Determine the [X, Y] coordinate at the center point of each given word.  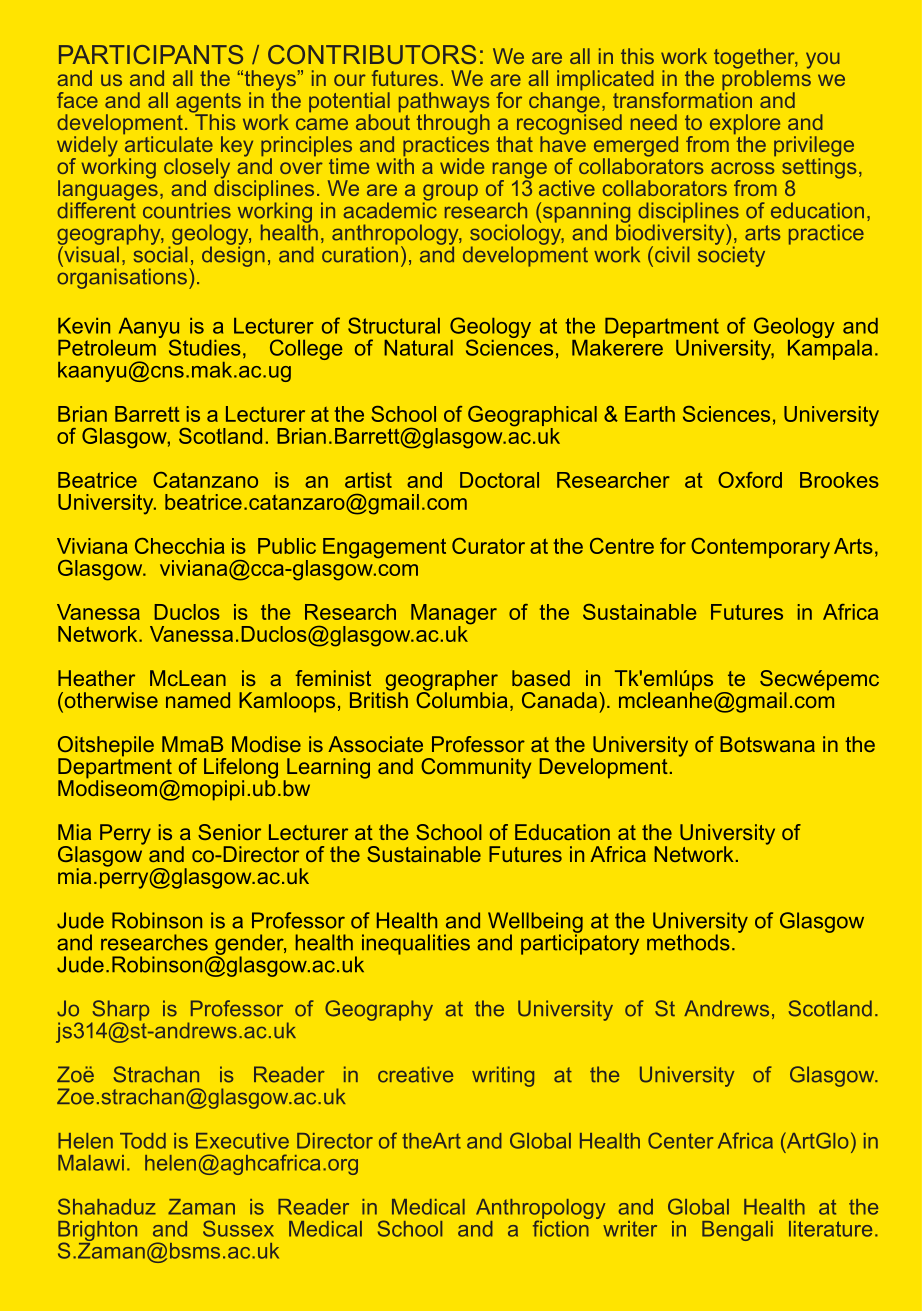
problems [766, 80]
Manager [454, 615]
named [198, 700]
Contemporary [760, 548]
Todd [143, 1141]
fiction [562, 1227]
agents [208, 104]
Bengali [737, 1231]
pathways [444, 103]
